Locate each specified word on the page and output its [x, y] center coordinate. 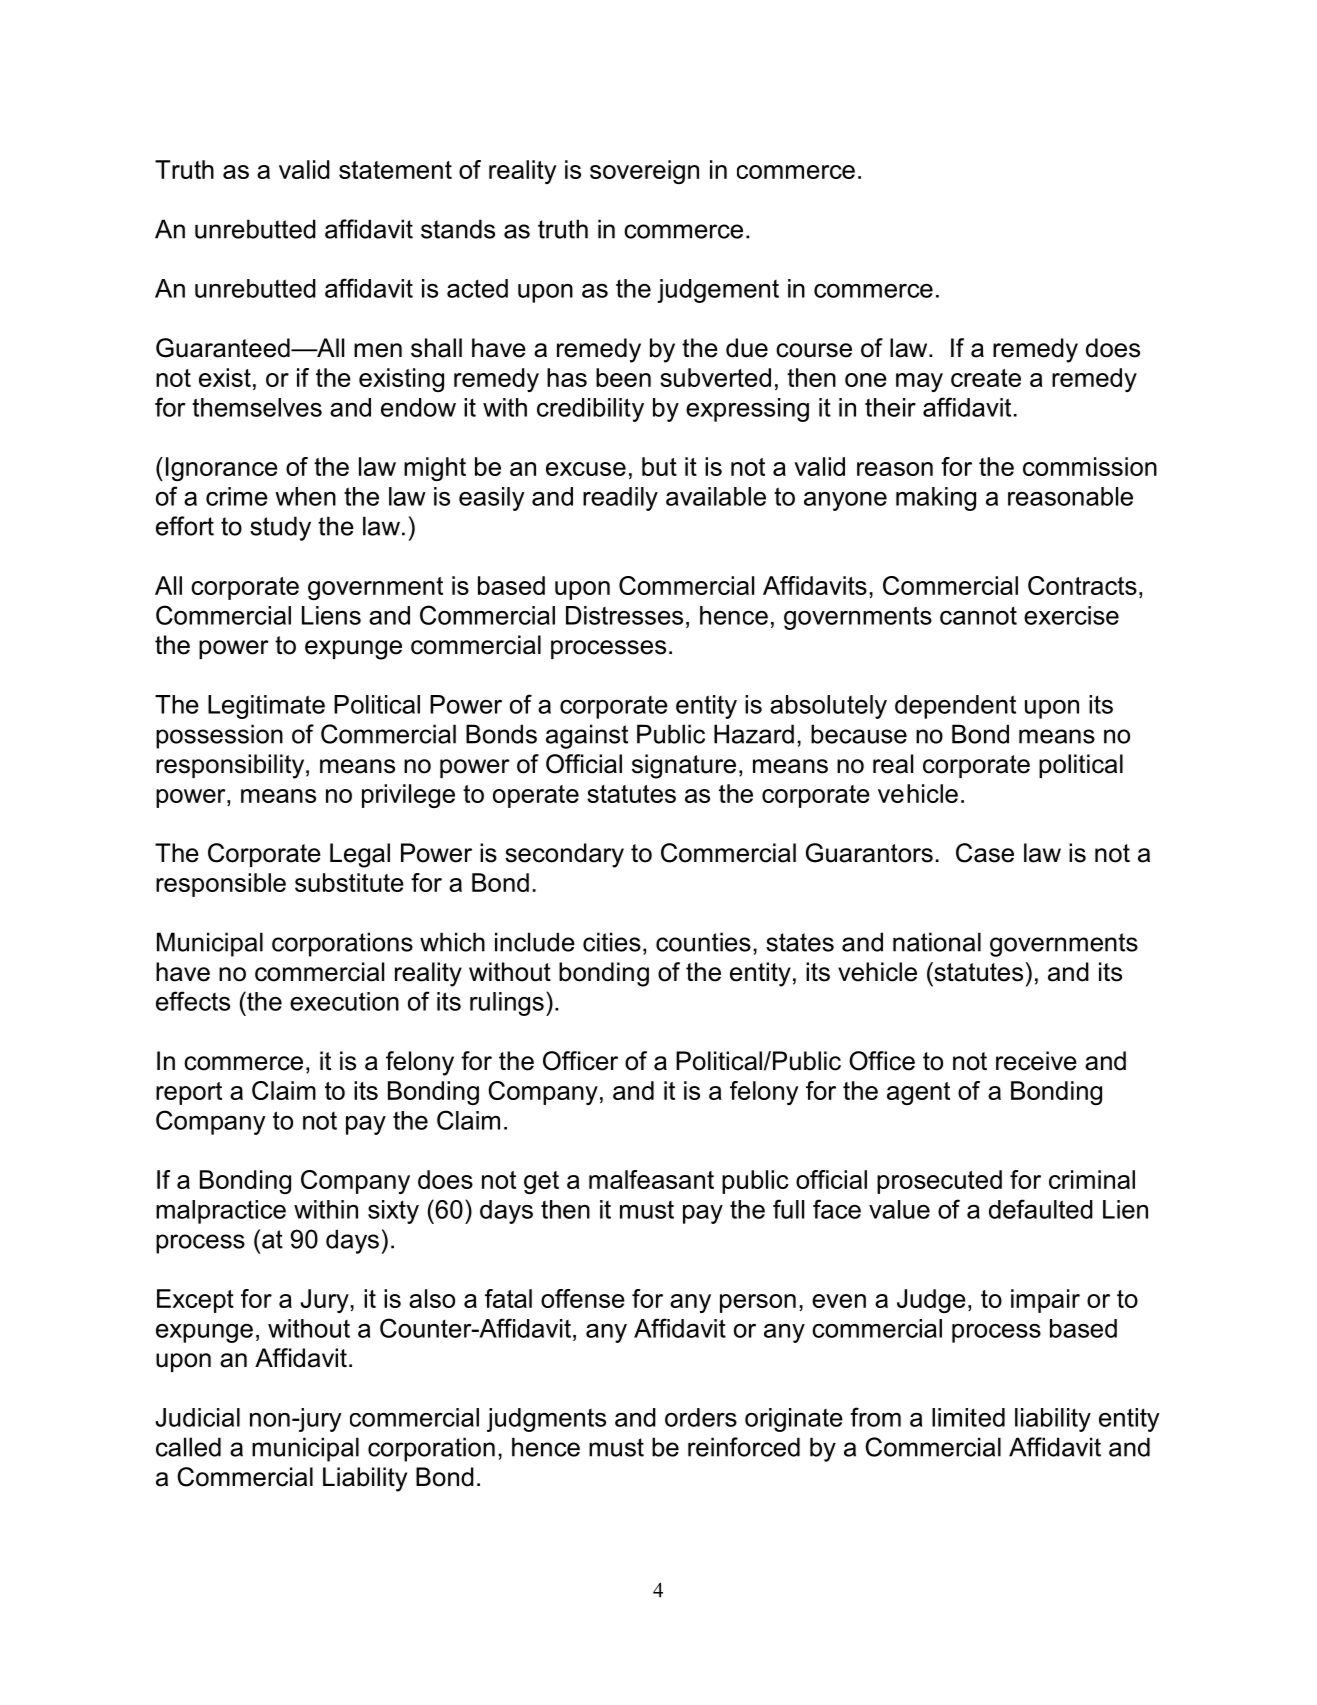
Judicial [198, 1417]
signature [684, 766]
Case [985, 853]
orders [701, 1417]
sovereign [644, 172]
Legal [360, 855]
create [986, 378]
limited [968, 1417]
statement [395, 170]
